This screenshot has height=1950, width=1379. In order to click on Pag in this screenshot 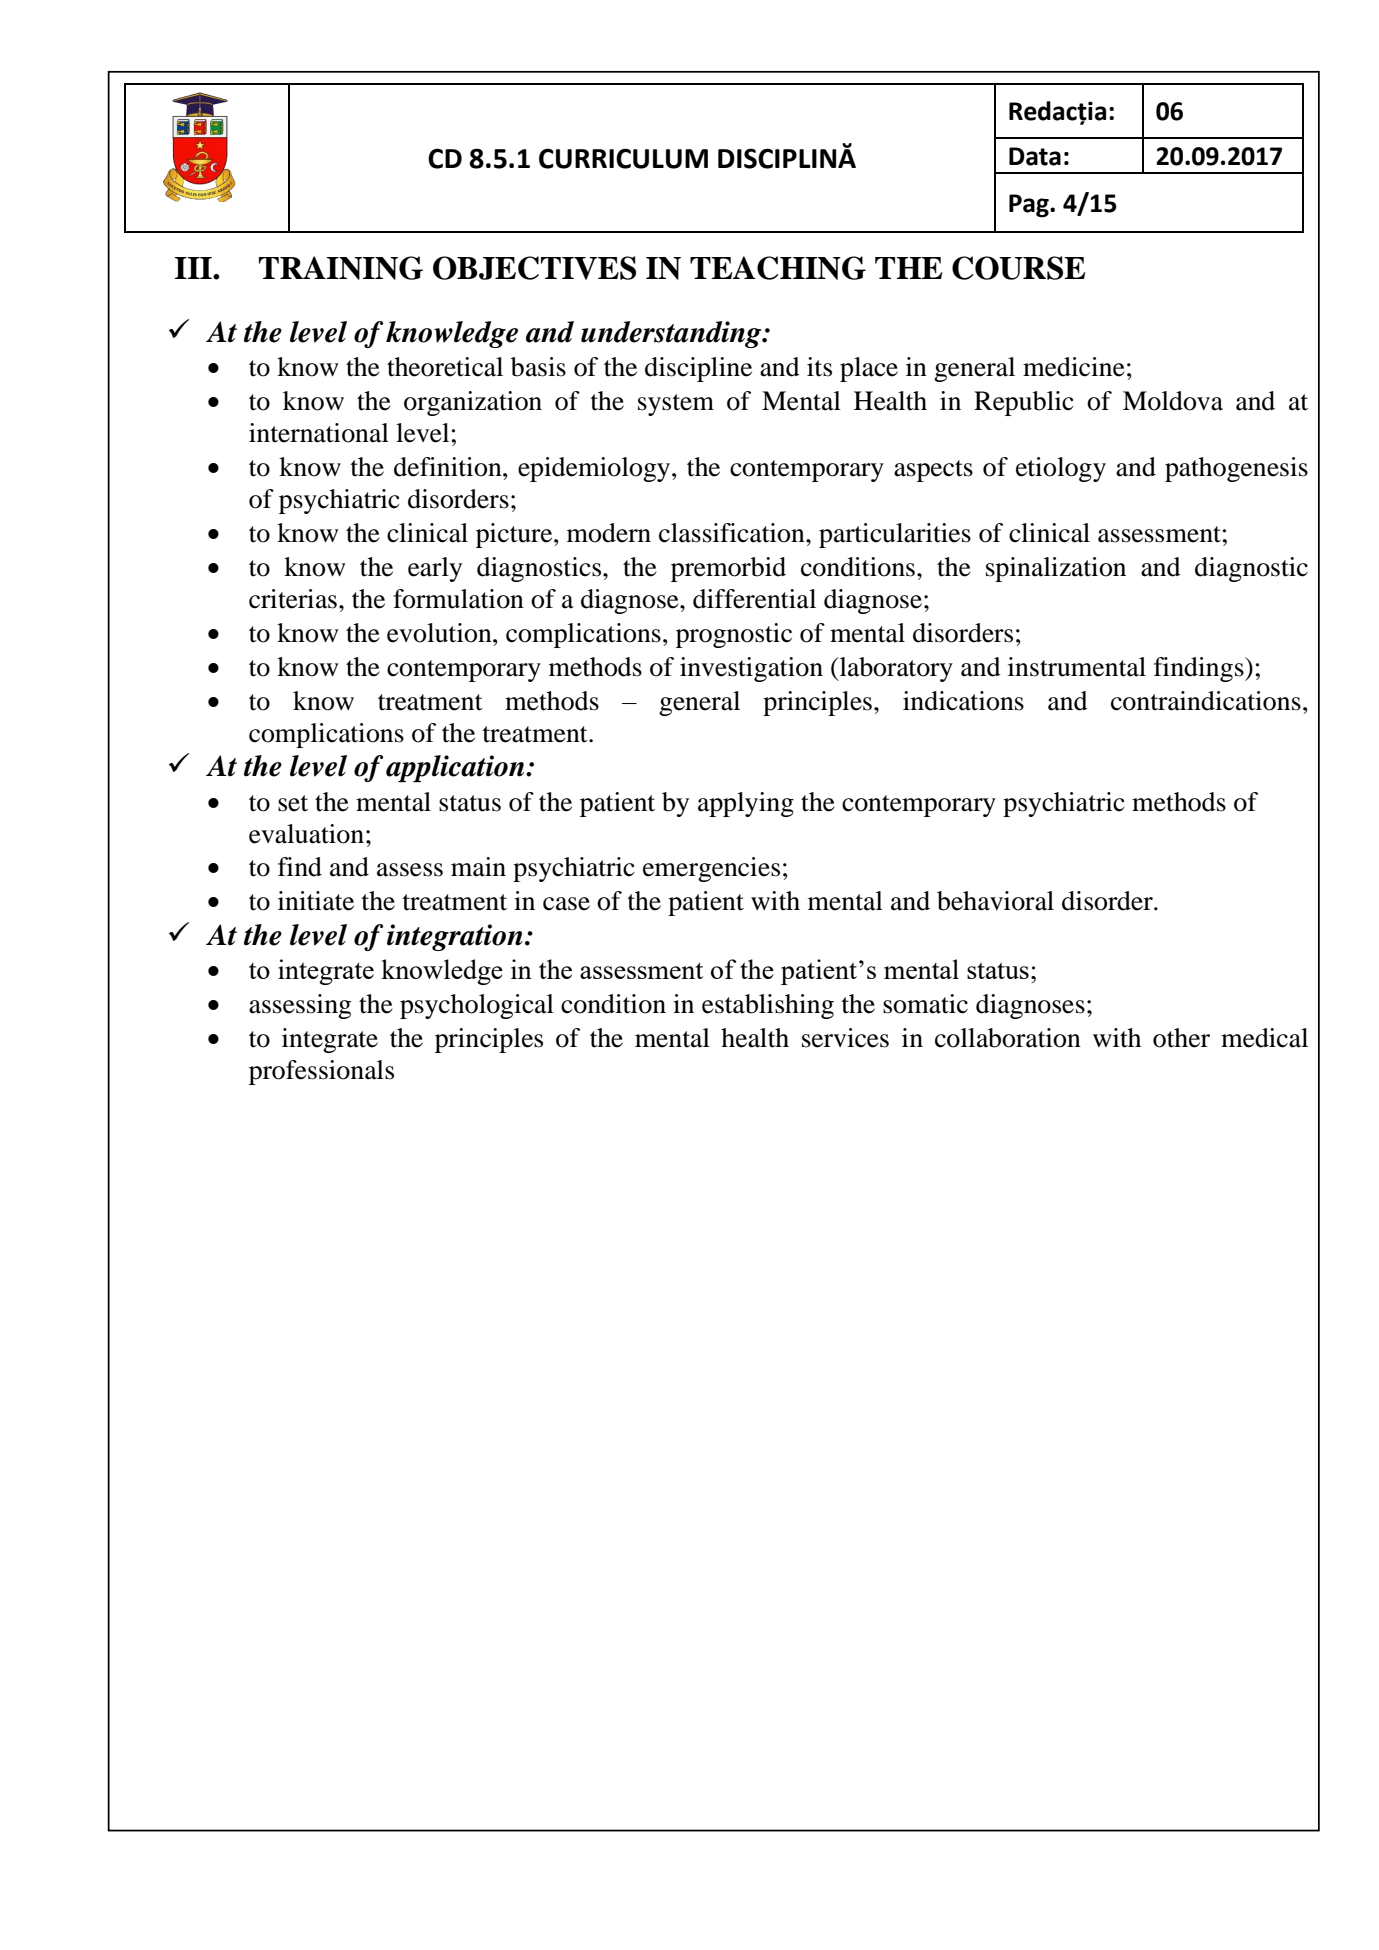, I will do `click(1030, 206)`.
